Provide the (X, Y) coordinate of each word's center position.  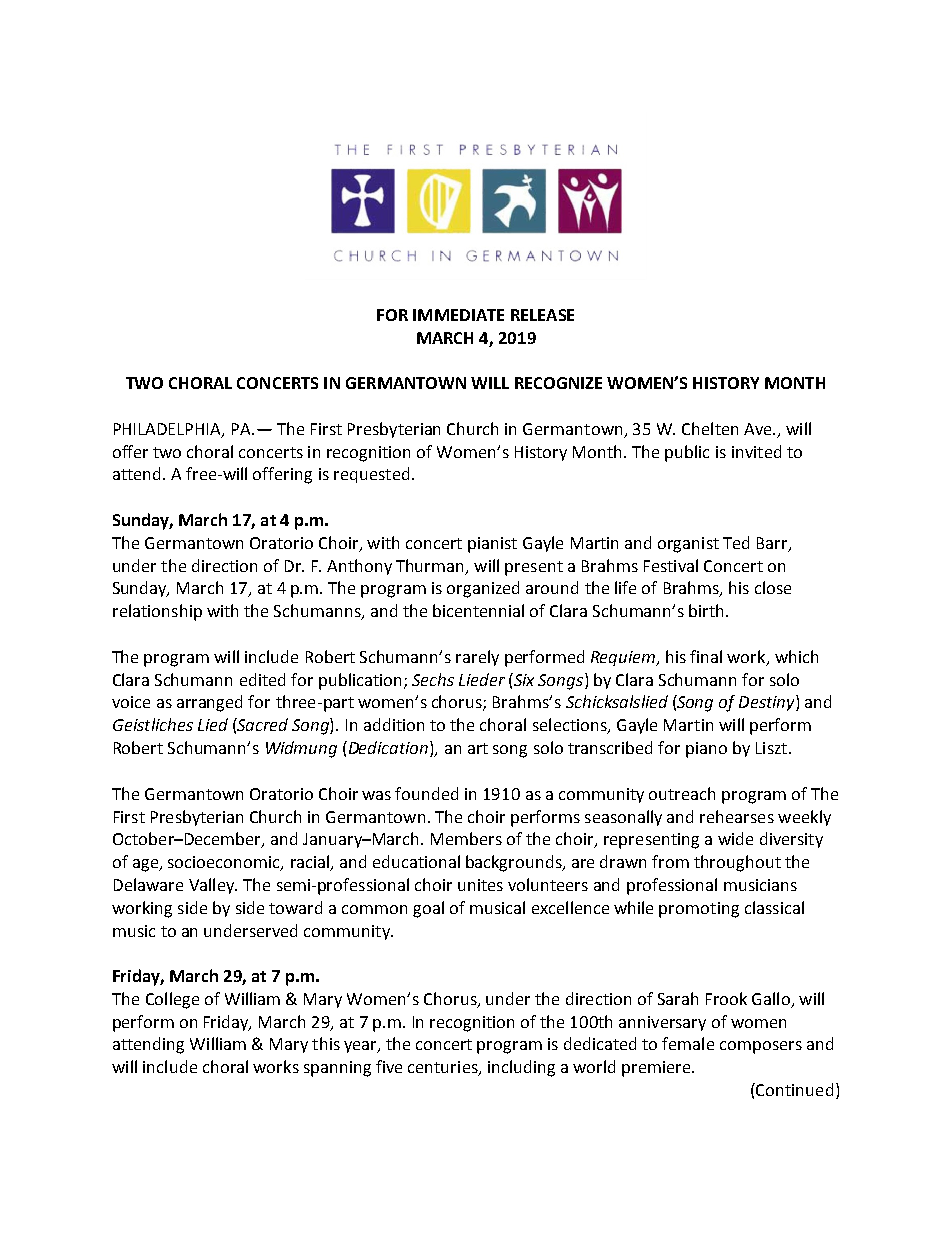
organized (483, 589)
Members (466, 838)
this (326, 1043)
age (147, 865)
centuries (444, 1068)
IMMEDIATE (458, 315)
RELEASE (542, 315)
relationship (157, 612)
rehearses (737, 816)
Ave (759, 429)
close (773, 587)
